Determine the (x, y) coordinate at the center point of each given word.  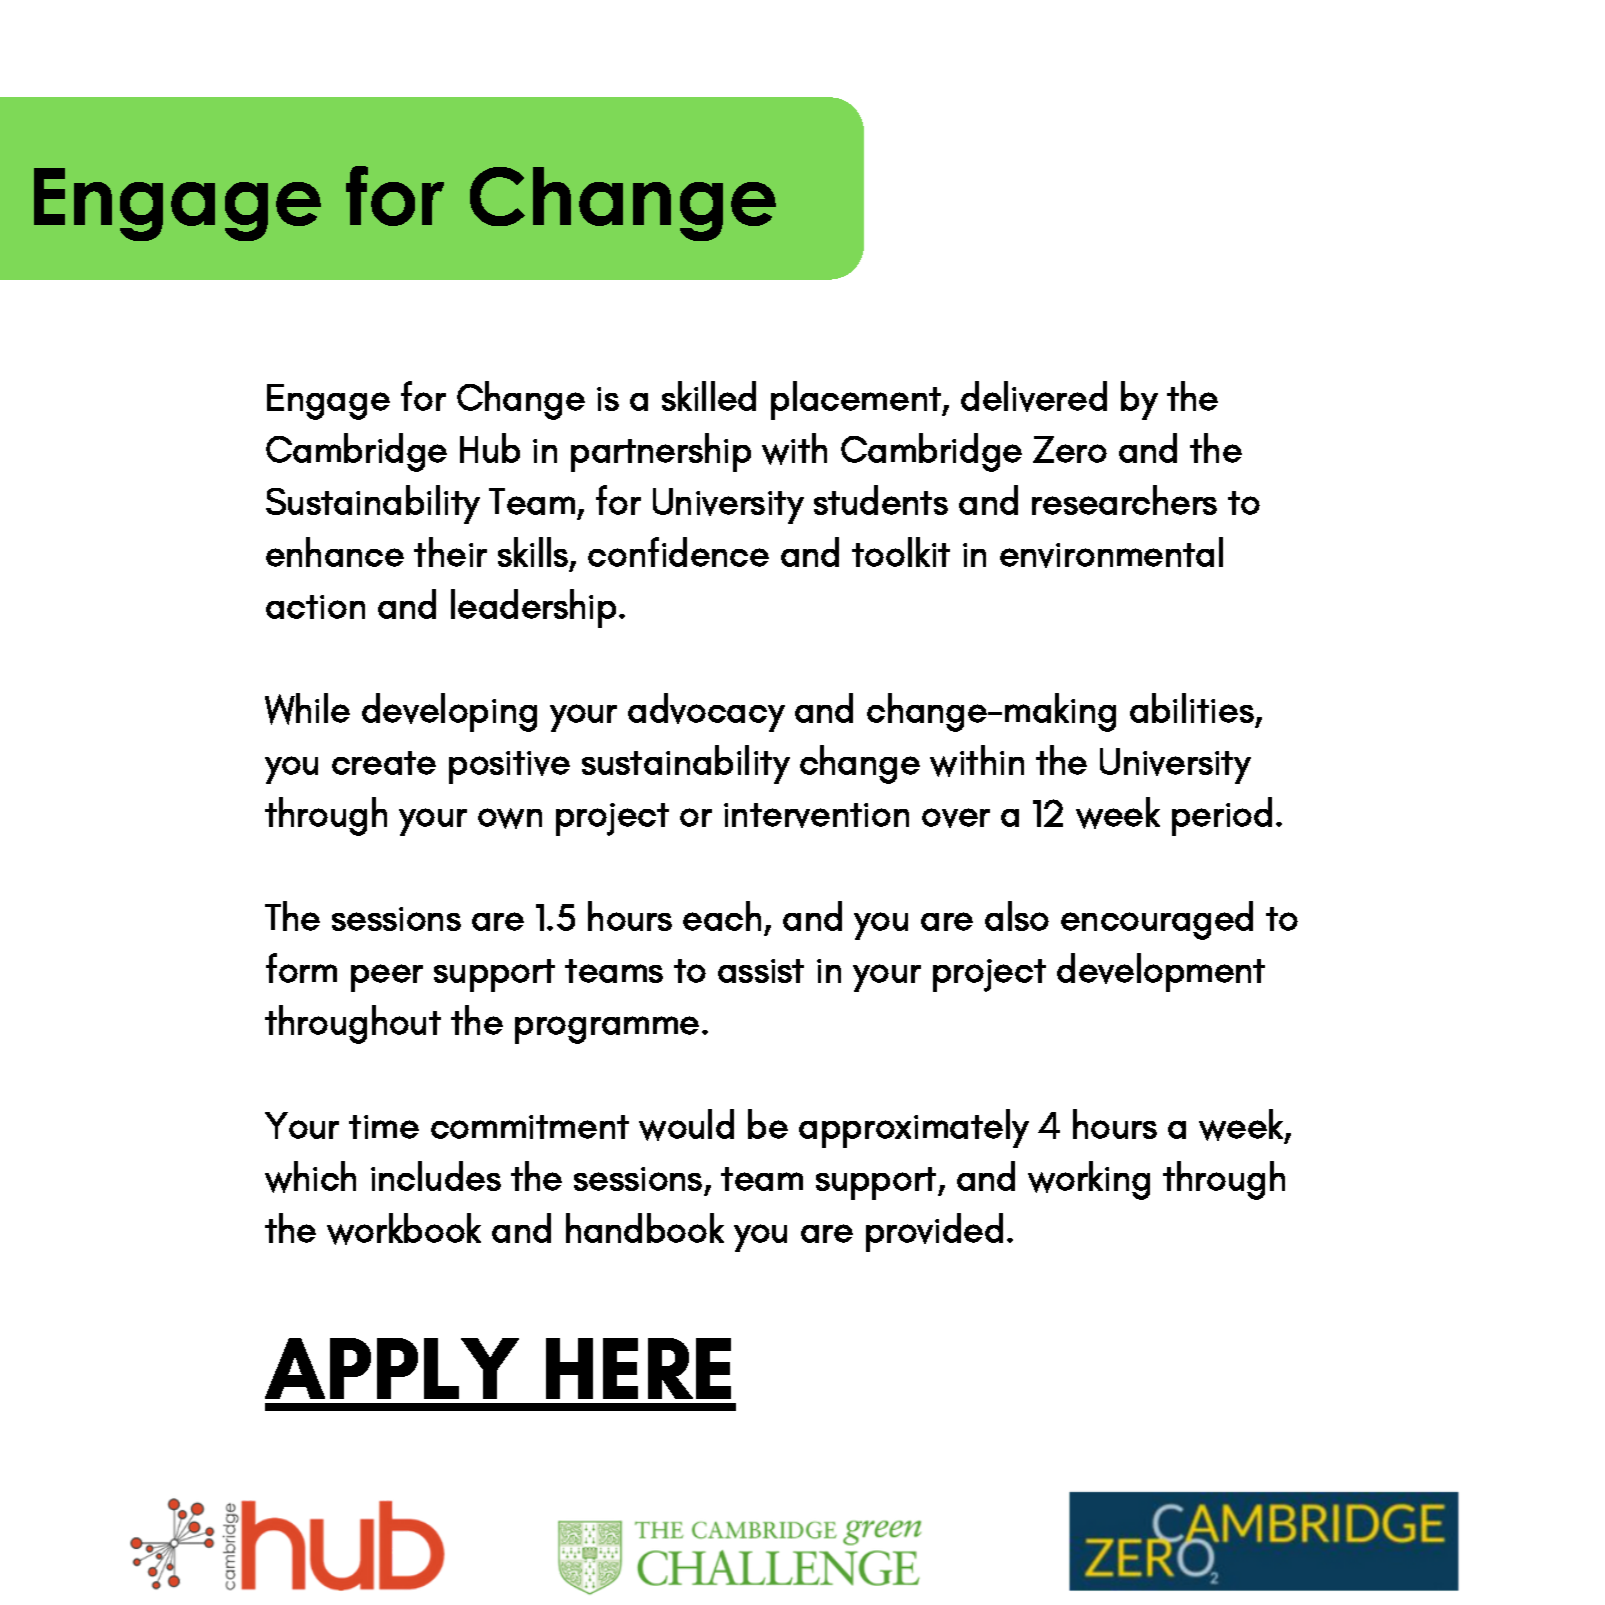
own (510, 818)
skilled (709, 396)
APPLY (392, 1368)
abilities (1192, 708)
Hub (490, 448)
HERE (638, 1368)
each (722, 916)
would (686, 1125)
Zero (1070, 449)
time (384, 1127)
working (1089, 1180)
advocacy (706, 712)
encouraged (1157, 920)
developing (449, 712)
